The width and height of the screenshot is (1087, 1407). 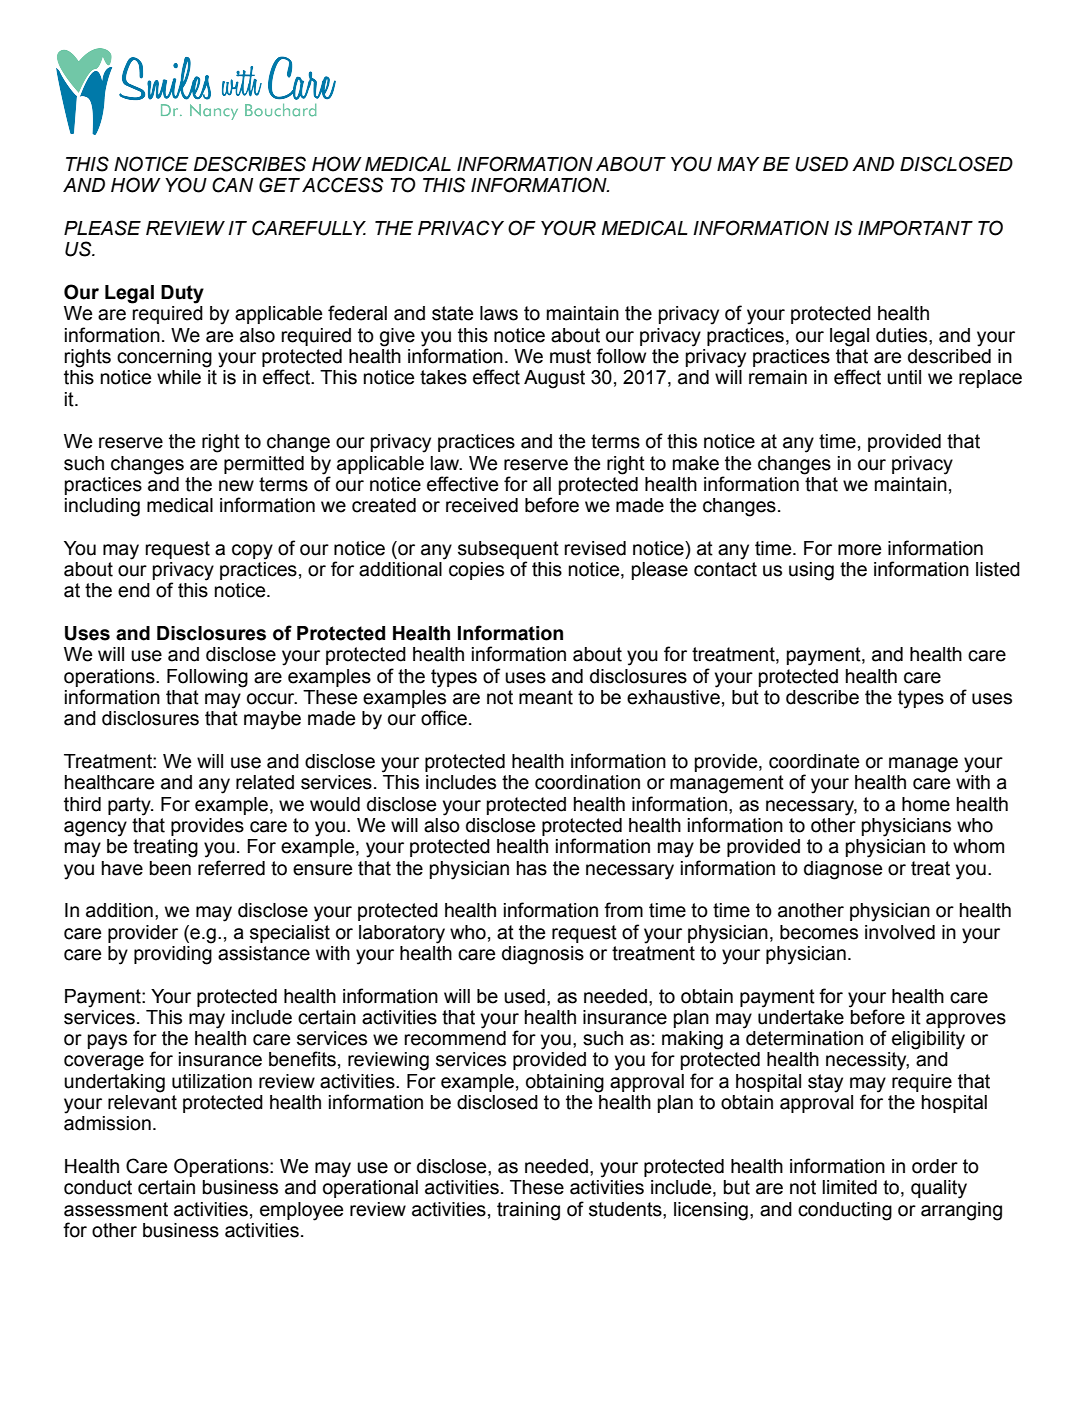 What do you see at coordinates (859, 550) in the screenshot?
I see `more` at bounding box center [859, 550].
